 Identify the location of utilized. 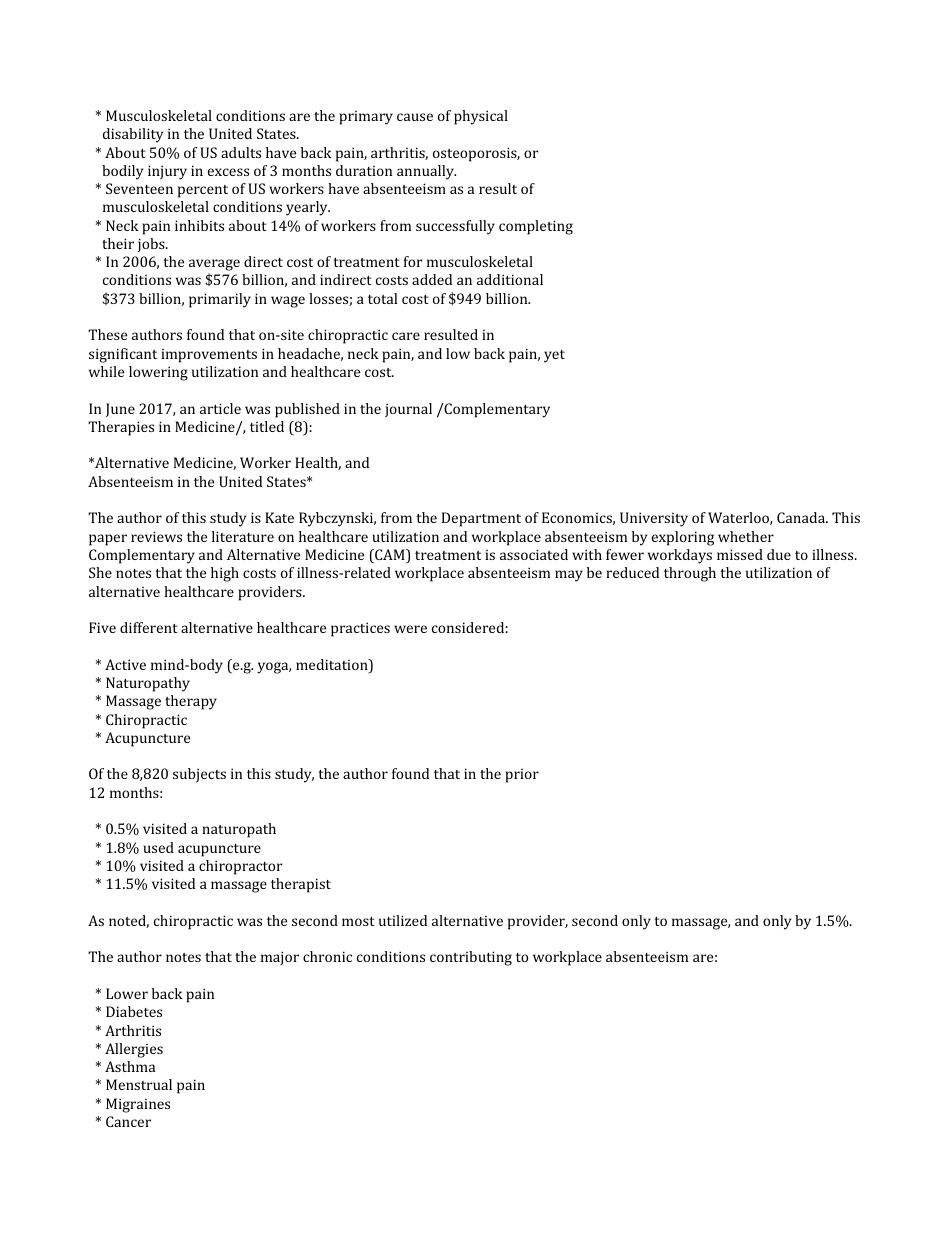
(403, 920).
